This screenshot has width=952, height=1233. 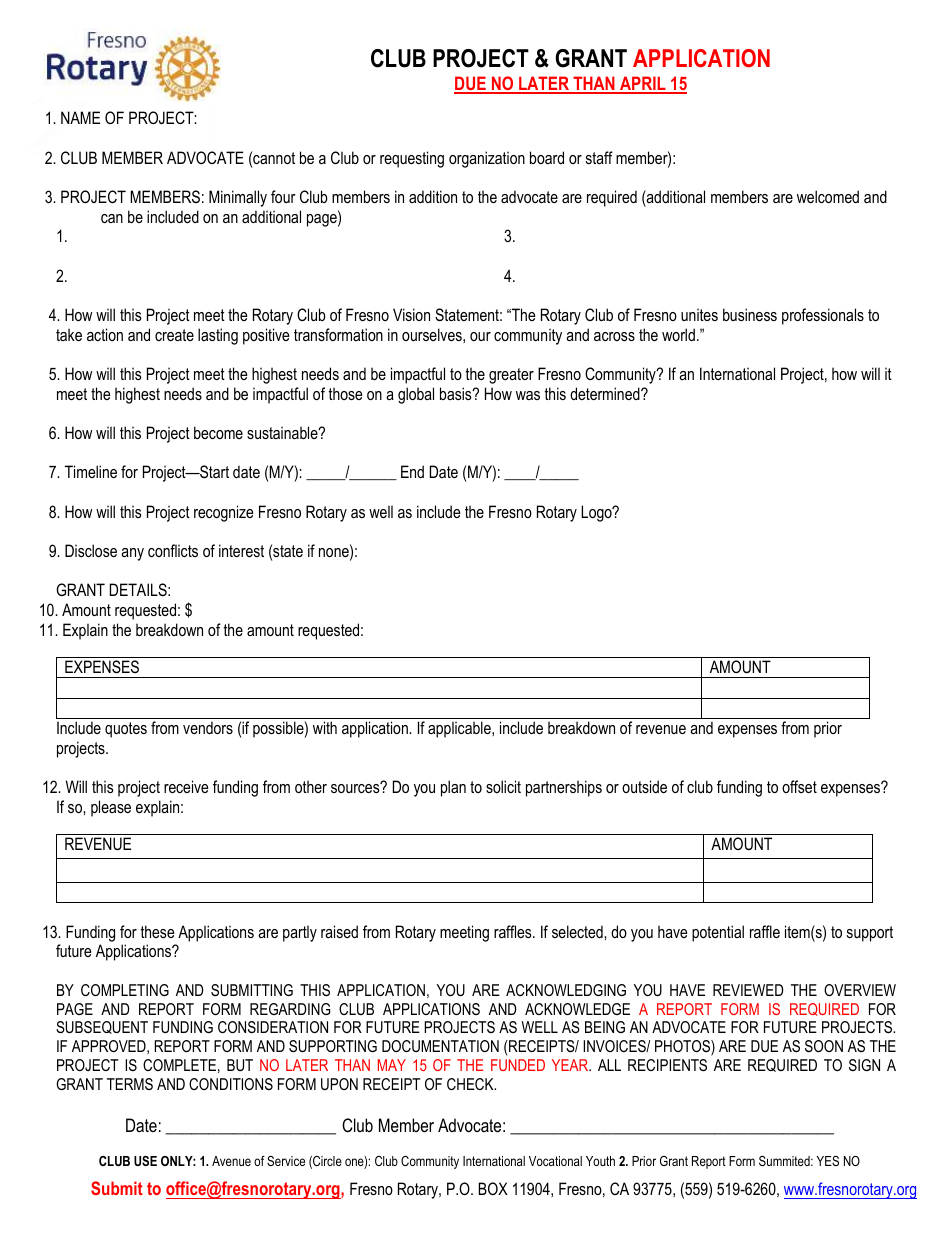 What do you see at coordinates (828, 196) in the screenshot?
I see `welcomed` at bounding box center [828, 196].
